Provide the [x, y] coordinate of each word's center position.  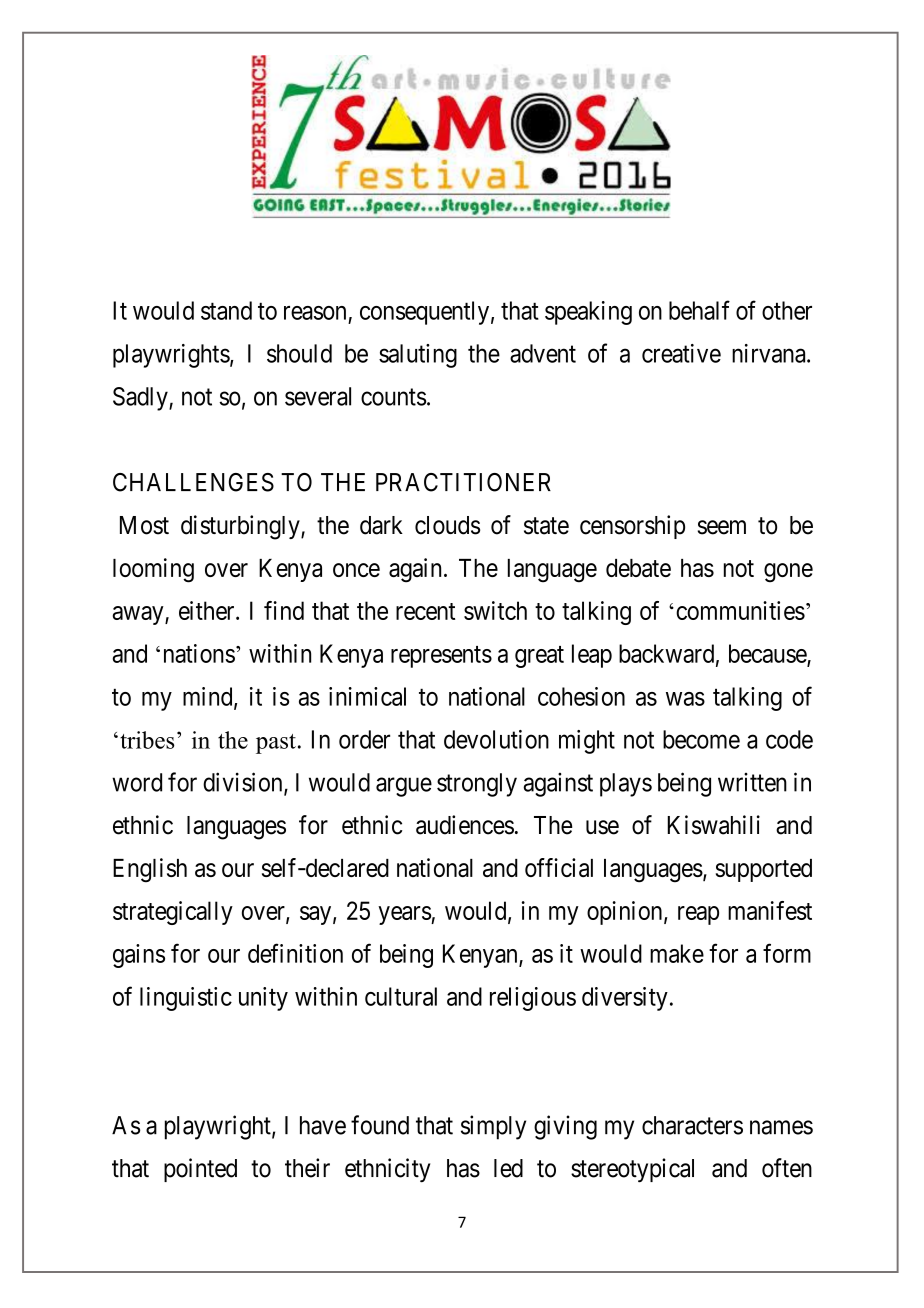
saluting [418, 356]
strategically [173, 913]
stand [226, 310]
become [701, 739]
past [276, 744]
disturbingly [241, 527]
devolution [496, 739]
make [677, 953]
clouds [447, 525]
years [405, 915]
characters [692, 1125]
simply [493, 1127]
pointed [200, 1170]
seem [722, 527]
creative [681, 353]
